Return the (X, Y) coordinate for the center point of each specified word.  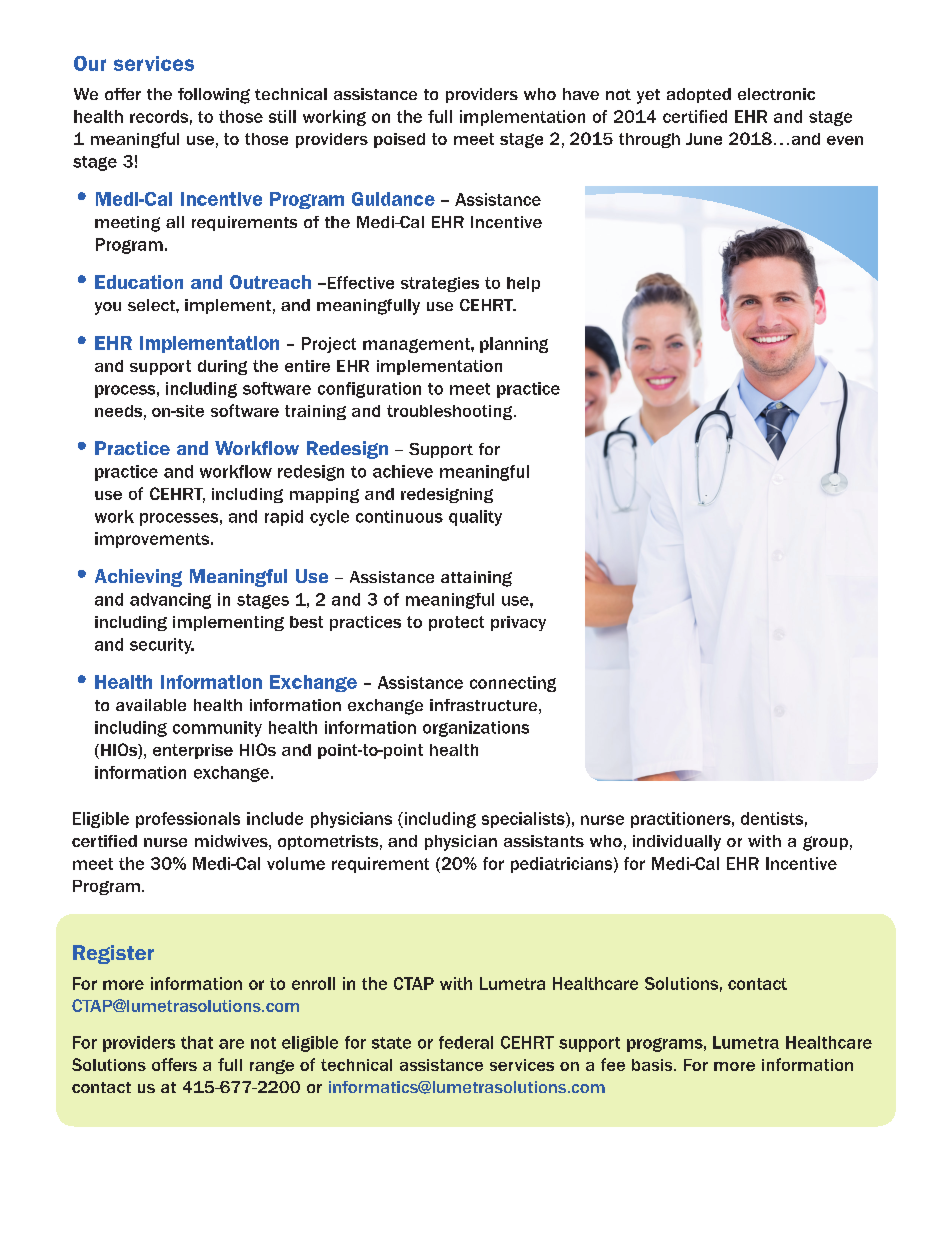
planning (514, 345)
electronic (776, 94)
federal (466, 1042)
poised (399, 140)
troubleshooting (451, 412)
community (217, 729)
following (214, 96)
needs (118, 411)
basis (653, 1065)
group (825, 843)
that (197, 1042)
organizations (476, 729)
